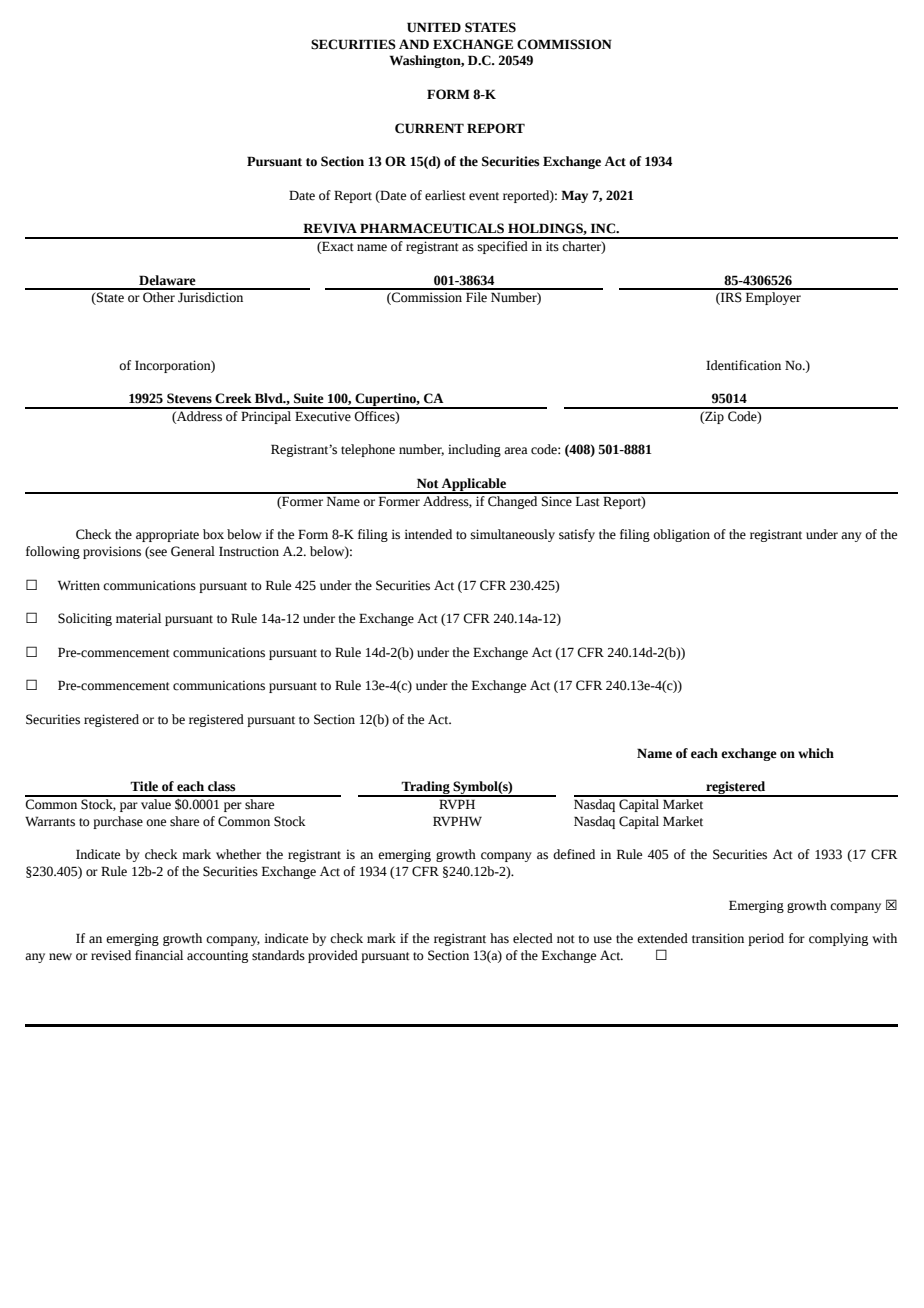  What do you see at coordinates (429, 128) in the screenshot?
I see `CURRENT` at bounding box center [429, 128].
